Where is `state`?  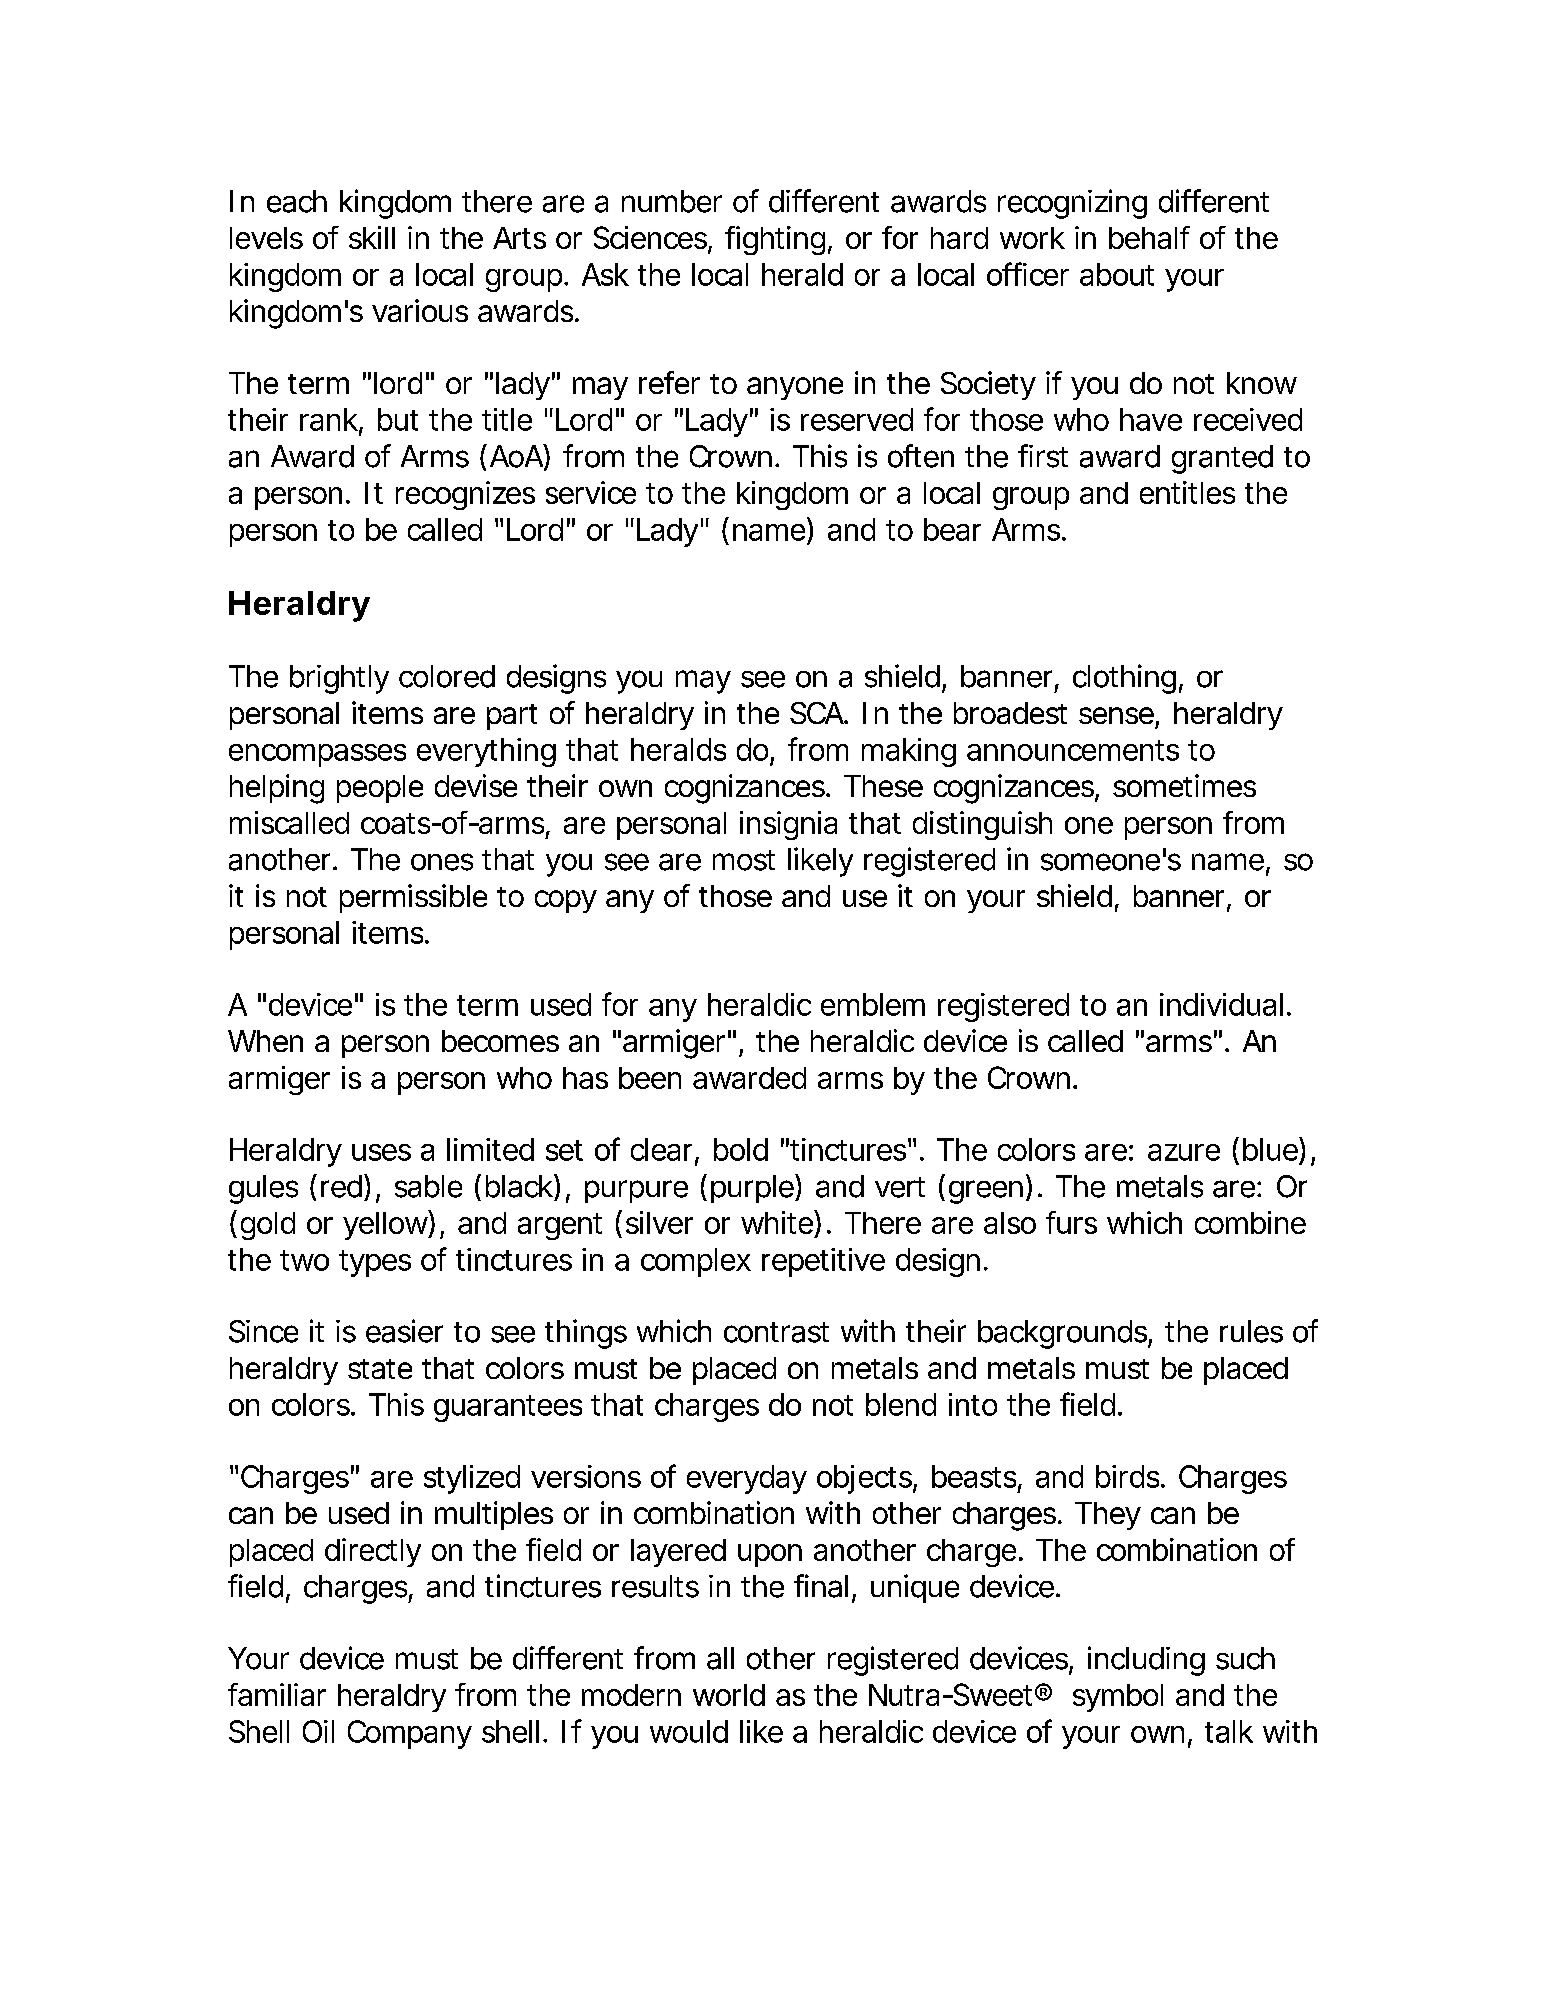 state is located at coordinates (380, 1369).
